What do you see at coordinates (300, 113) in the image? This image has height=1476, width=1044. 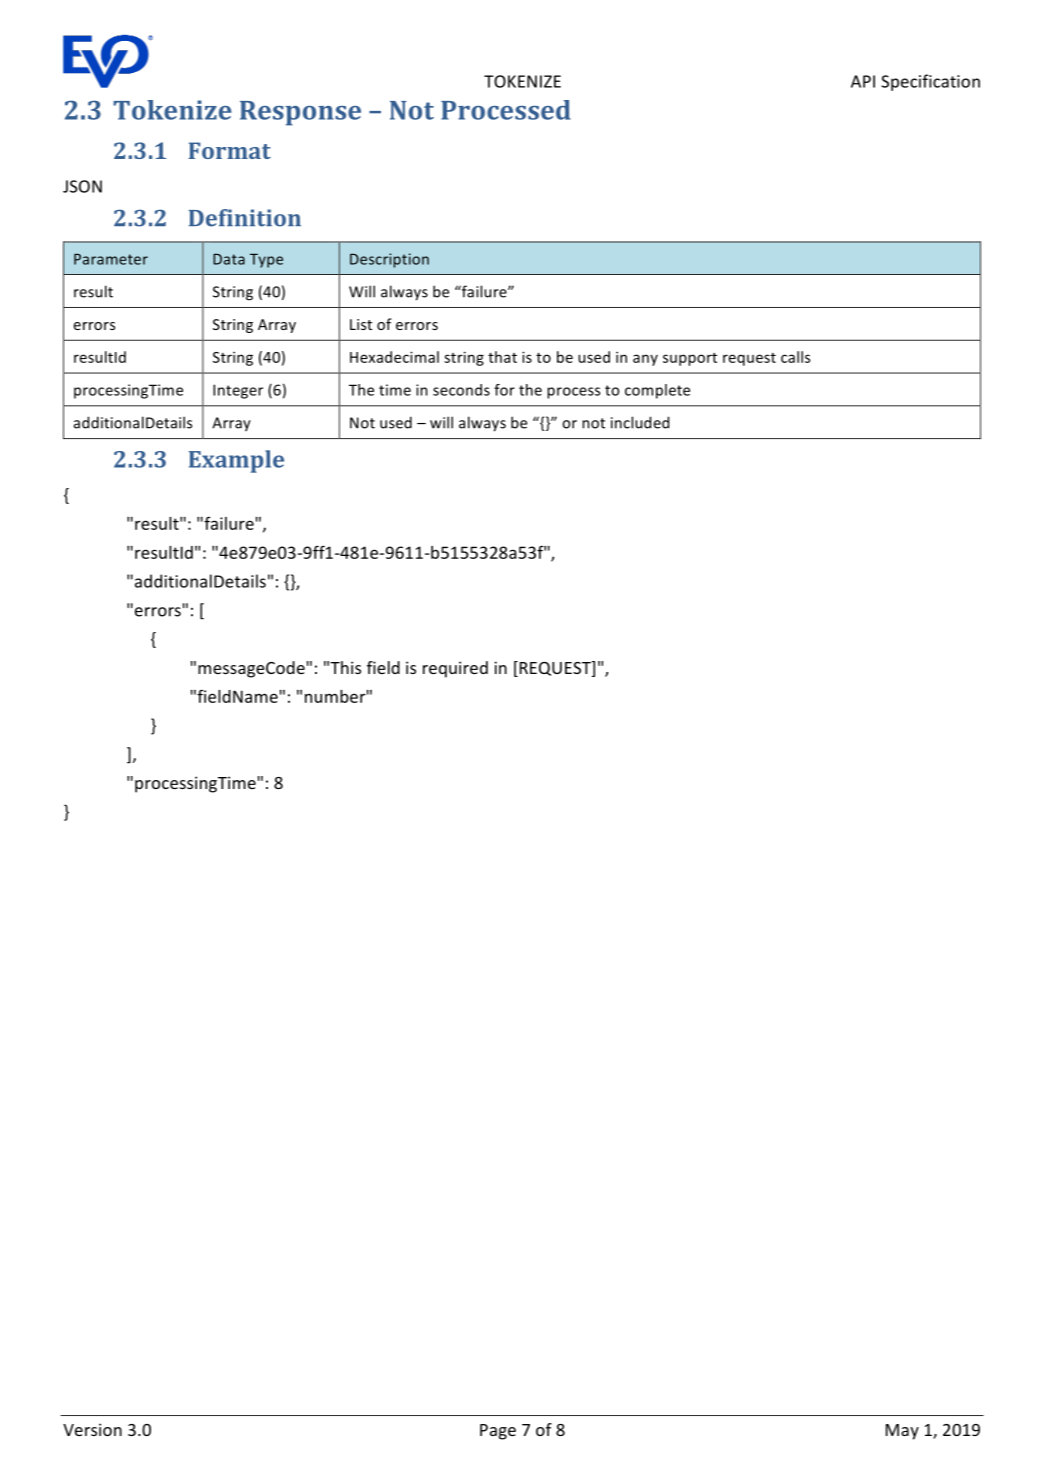 I see `Response` at bounding box center [300, 113].
